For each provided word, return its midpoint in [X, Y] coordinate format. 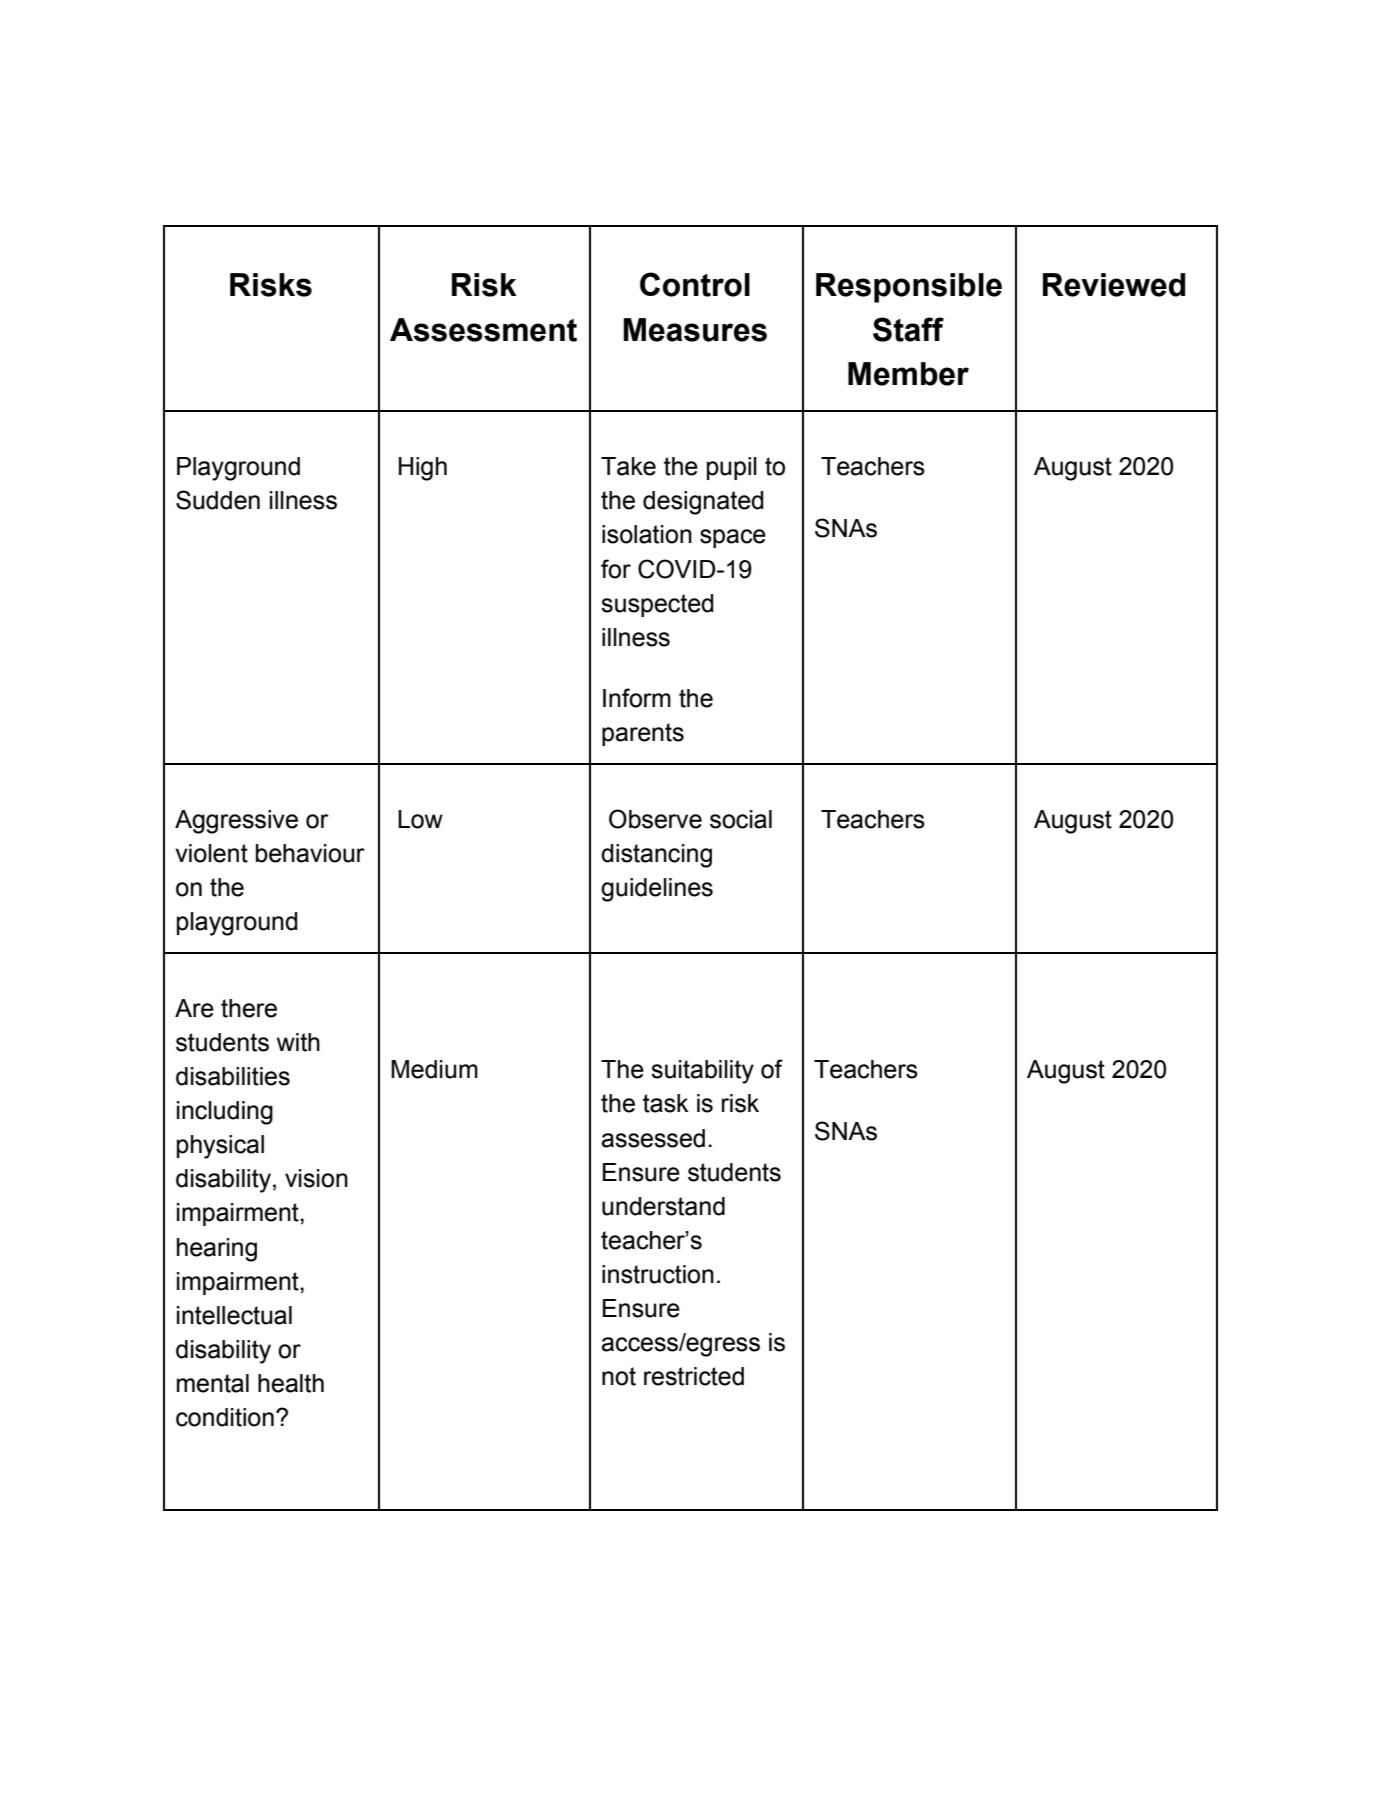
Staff [908, 329]
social [741, 819]
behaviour [310, 853]
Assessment [483, 330]
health [291, 1383]
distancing [656, 856]
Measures [695, 330]
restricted [694, 1376]
